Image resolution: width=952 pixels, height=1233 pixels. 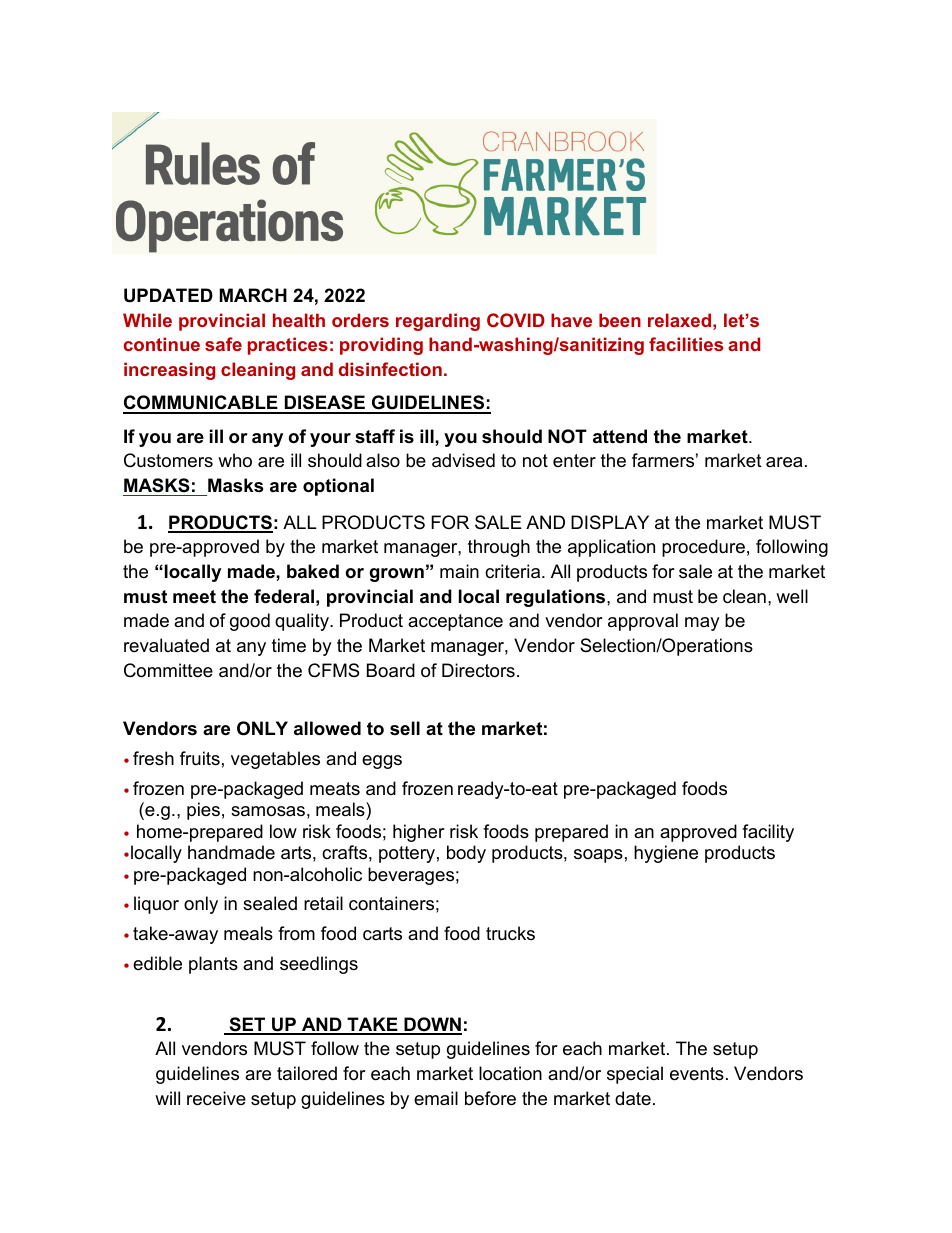 I want to click on receive, so click(x=216, y=1098).
